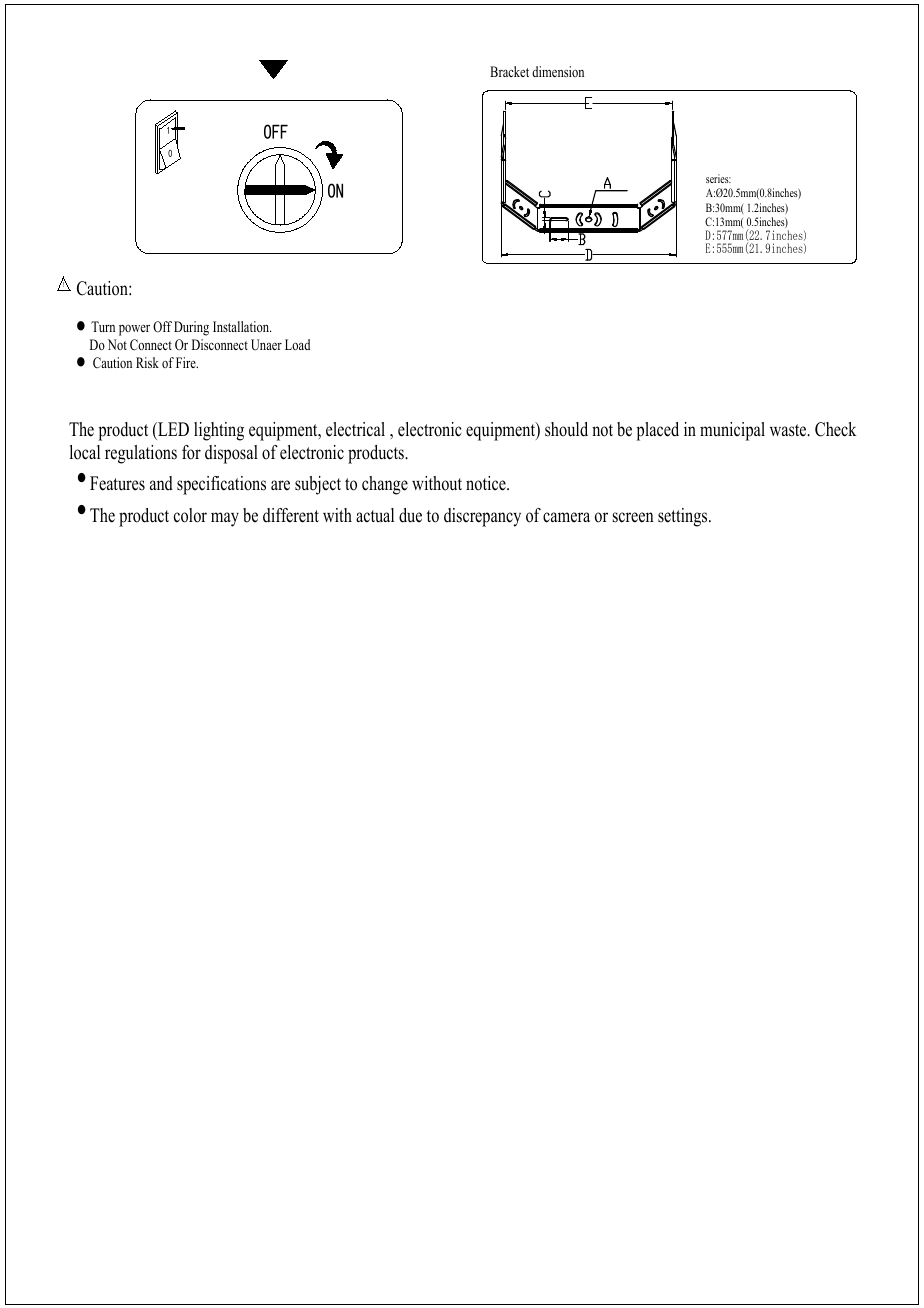  What do you see at coordinates (190, 515) in the page?
I see `color` at bounding box center [190, 515].
